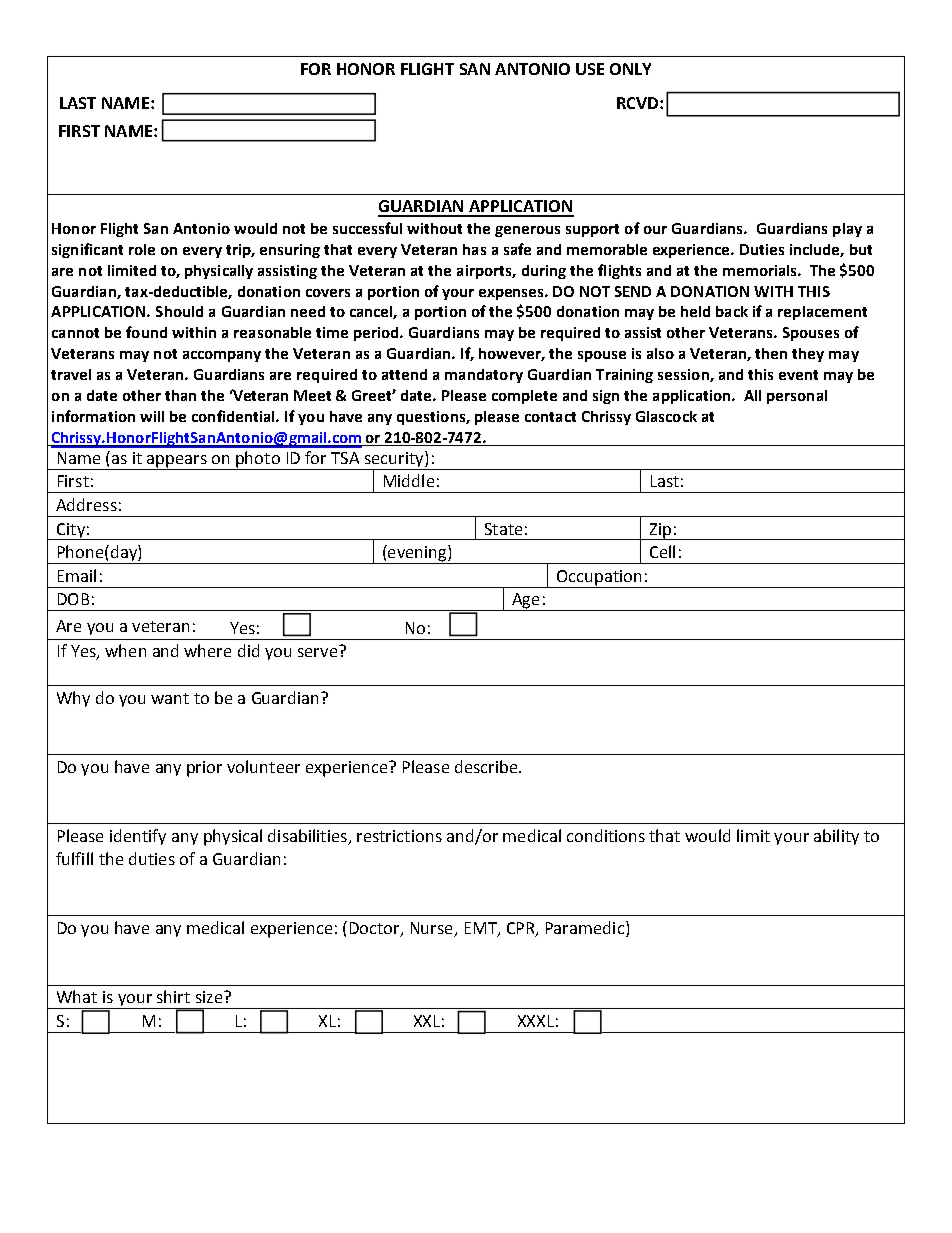 The image size is (952, 1233). I want to click on ONLY, so click(630, 69).
